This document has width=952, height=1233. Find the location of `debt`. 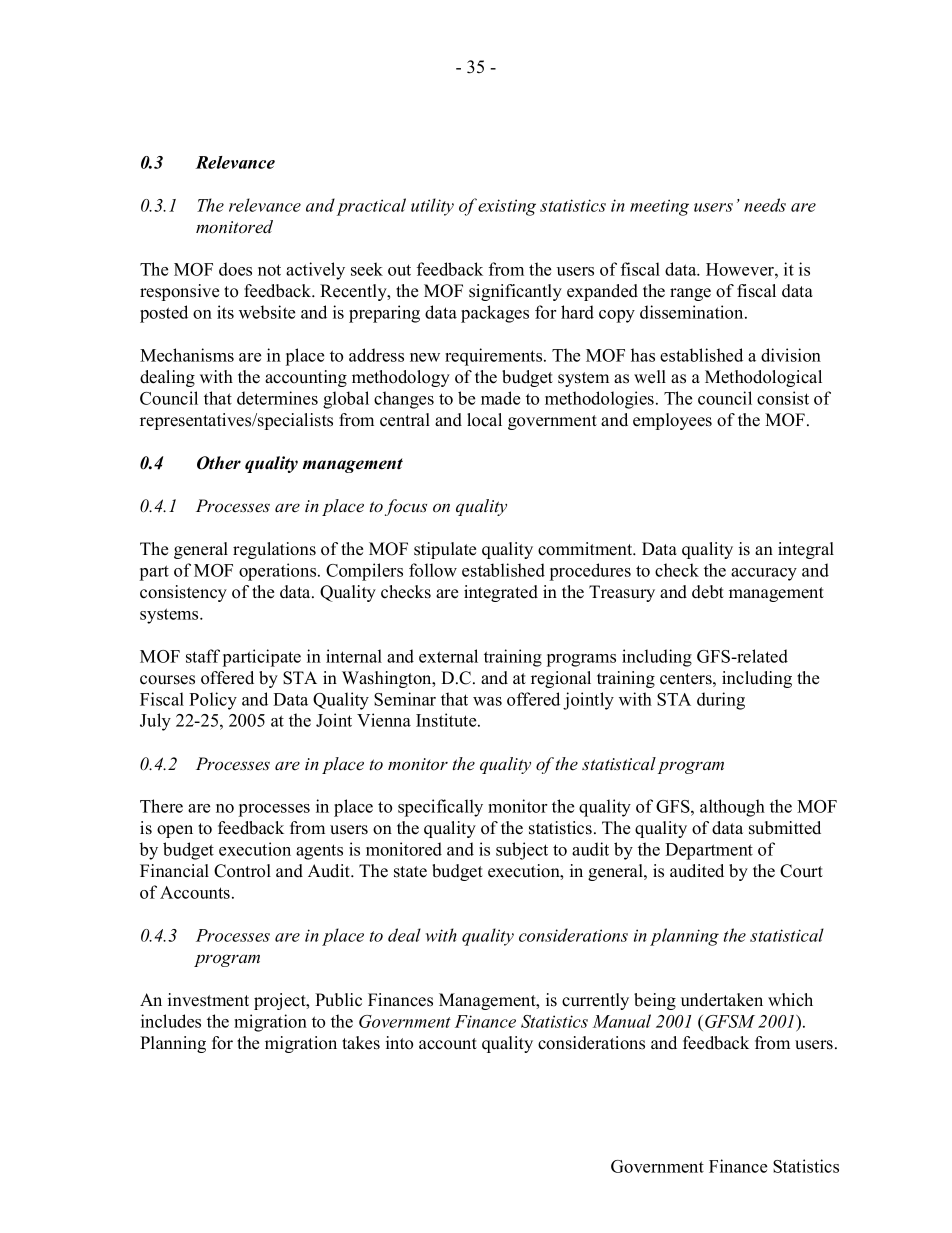

debt is located at coordinates (708, 592).
